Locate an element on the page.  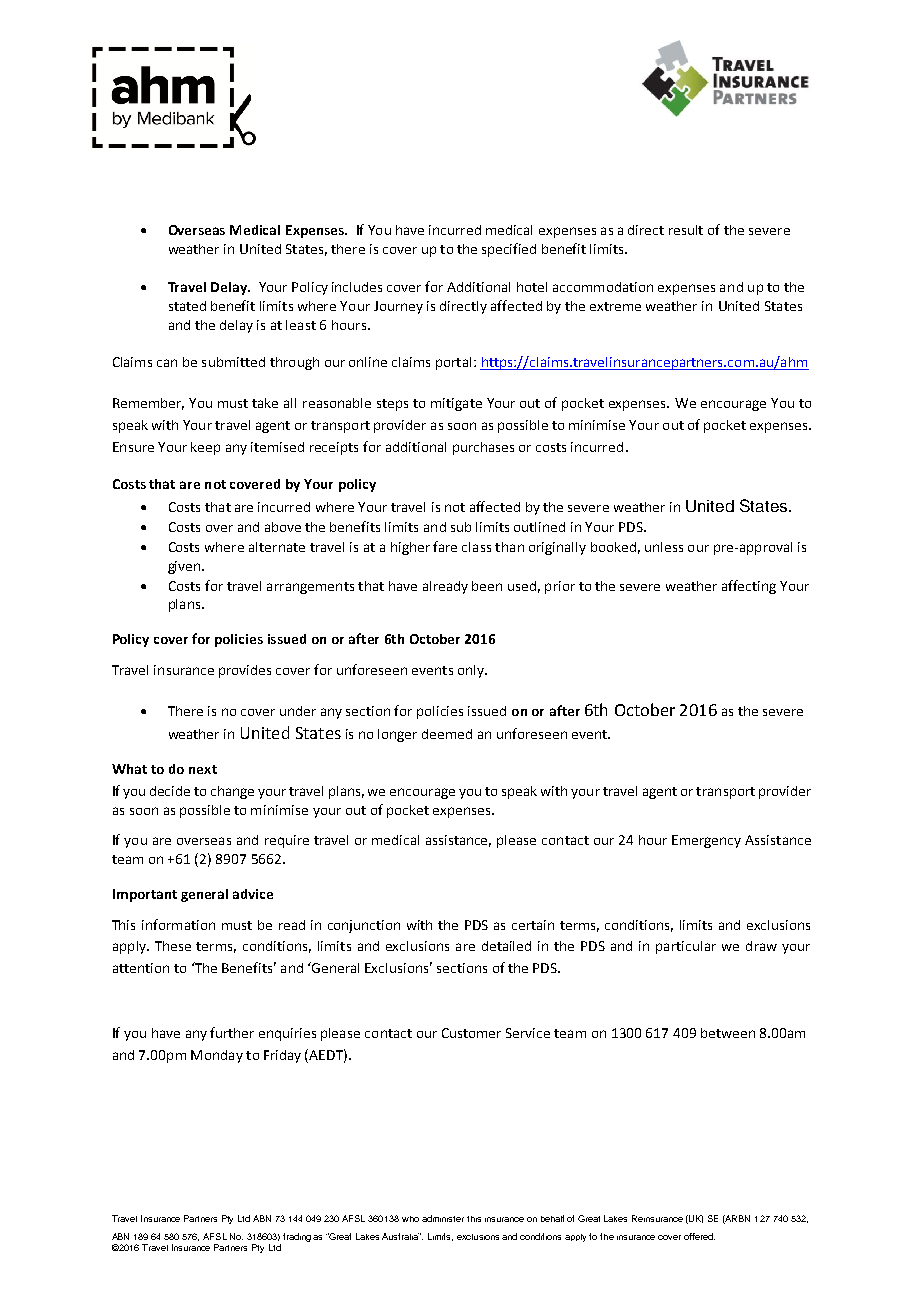
Emergency is located at coordinates (706, 841).
